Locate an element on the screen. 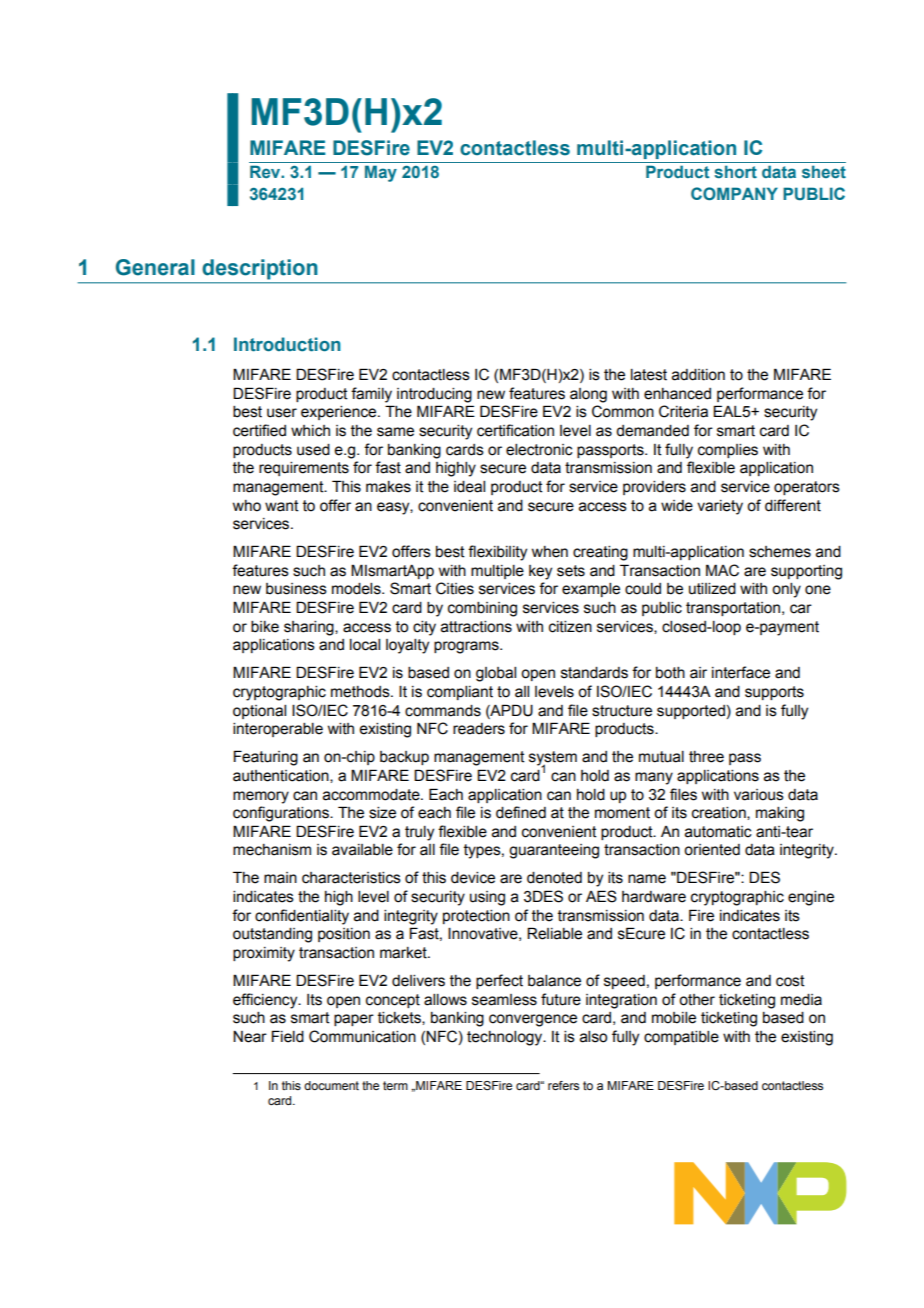 Image resolution: width=924 pixels, height=1308 pixels. description is located at coordinates (260, 269).
